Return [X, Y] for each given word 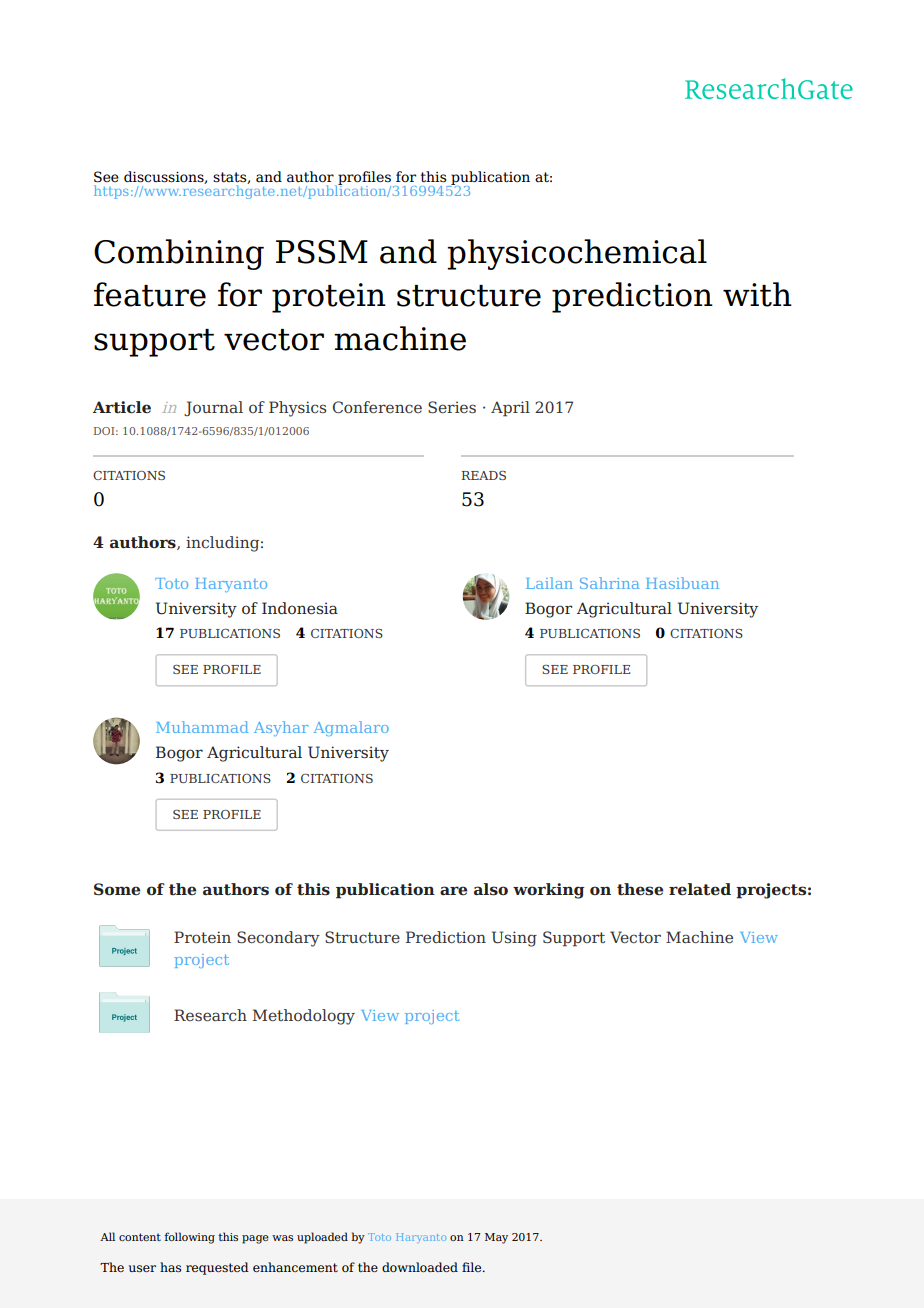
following [190, 1238]
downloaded [420, 1267]
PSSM [322, 252]
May [496, 1238]
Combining [179, 254]
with [757, 294]
